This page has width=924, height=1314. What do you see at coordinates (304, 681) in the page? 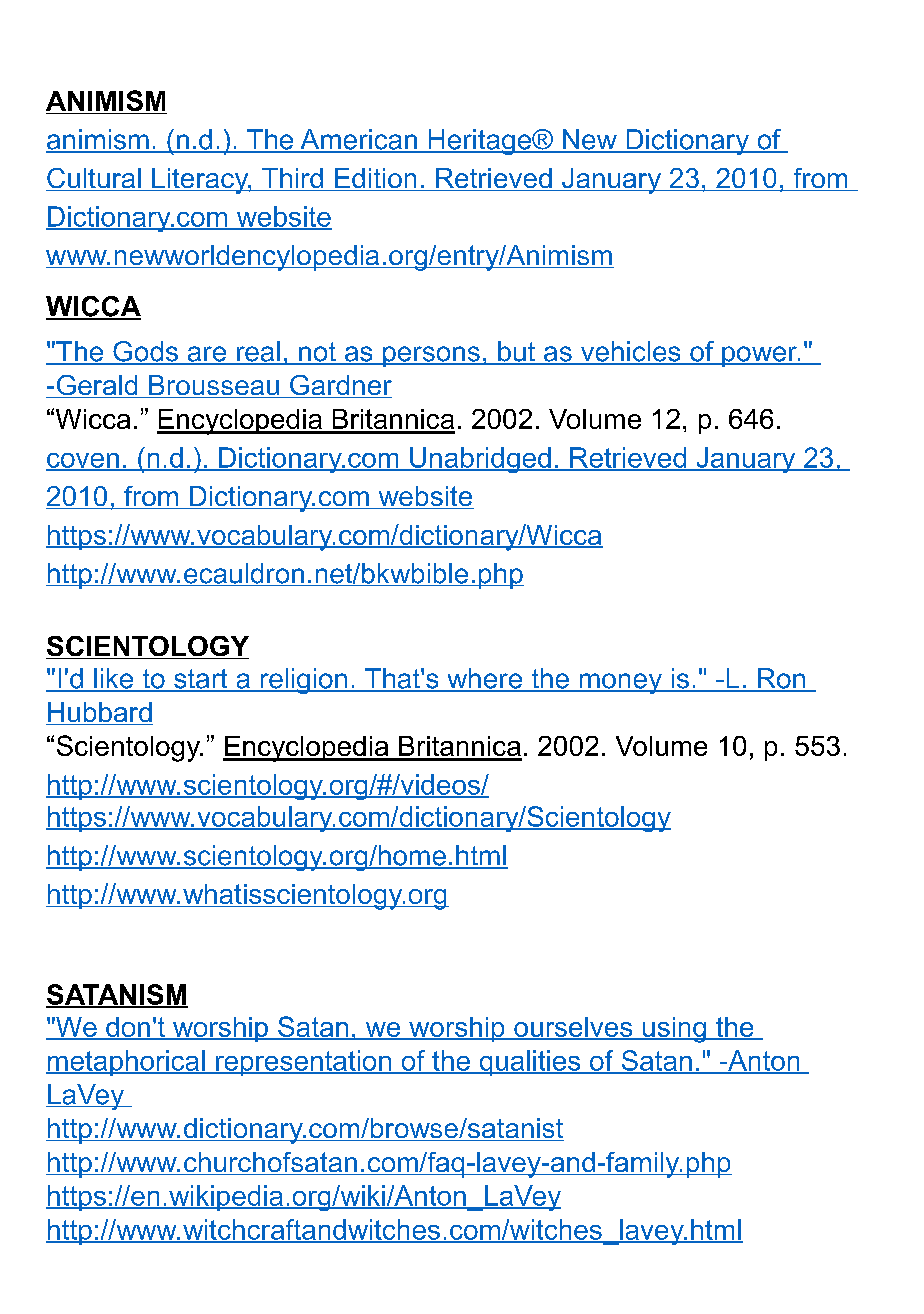
I see `religion` at bounding box center [304, 681].
